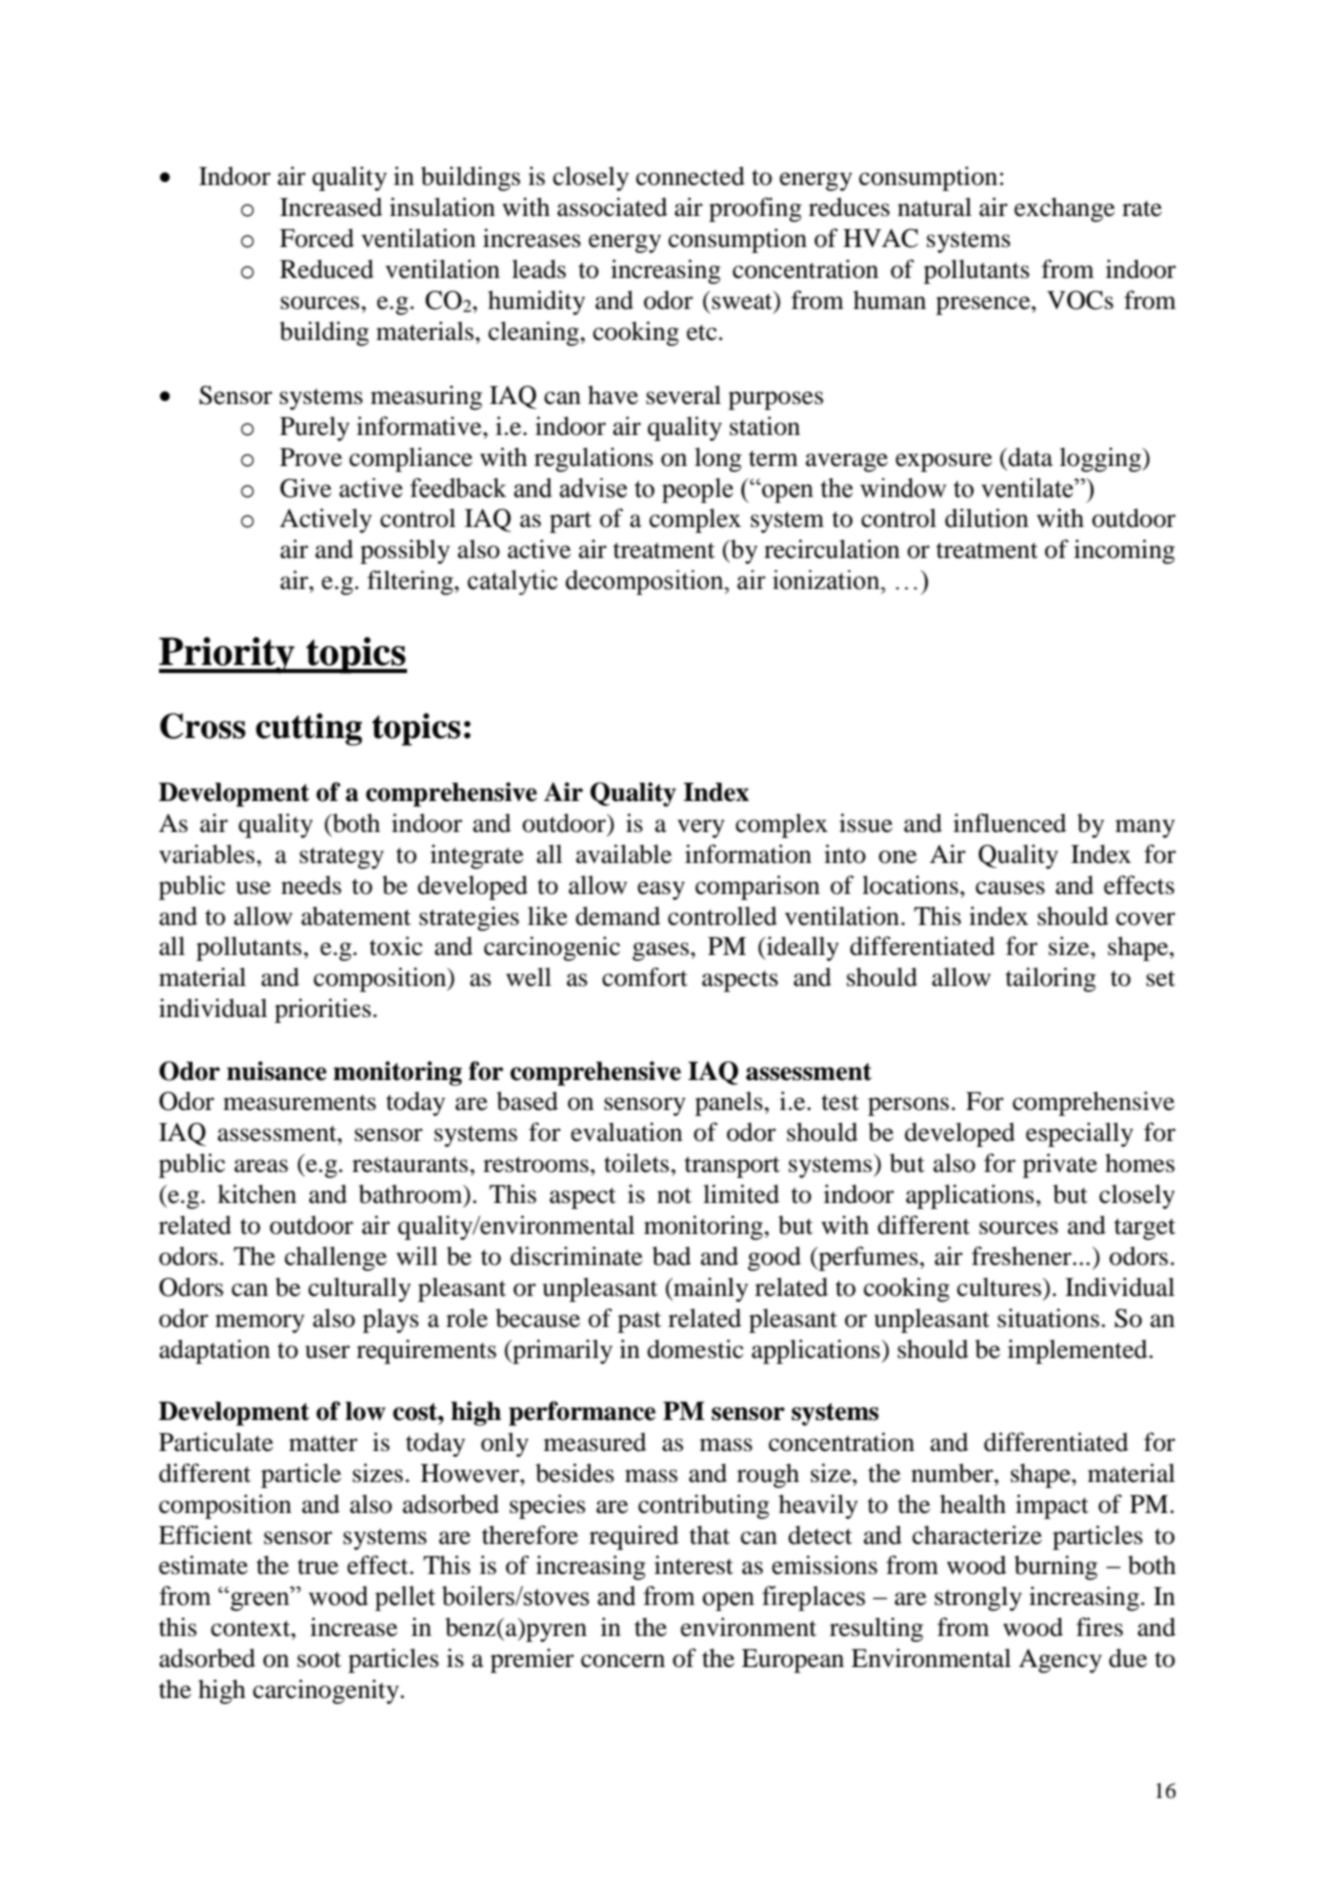 The width and height of the page is (1335, 1888). What do you see at coordinates (690, 176) in the page?
I see `connected` at bounding box center [690, 176].
